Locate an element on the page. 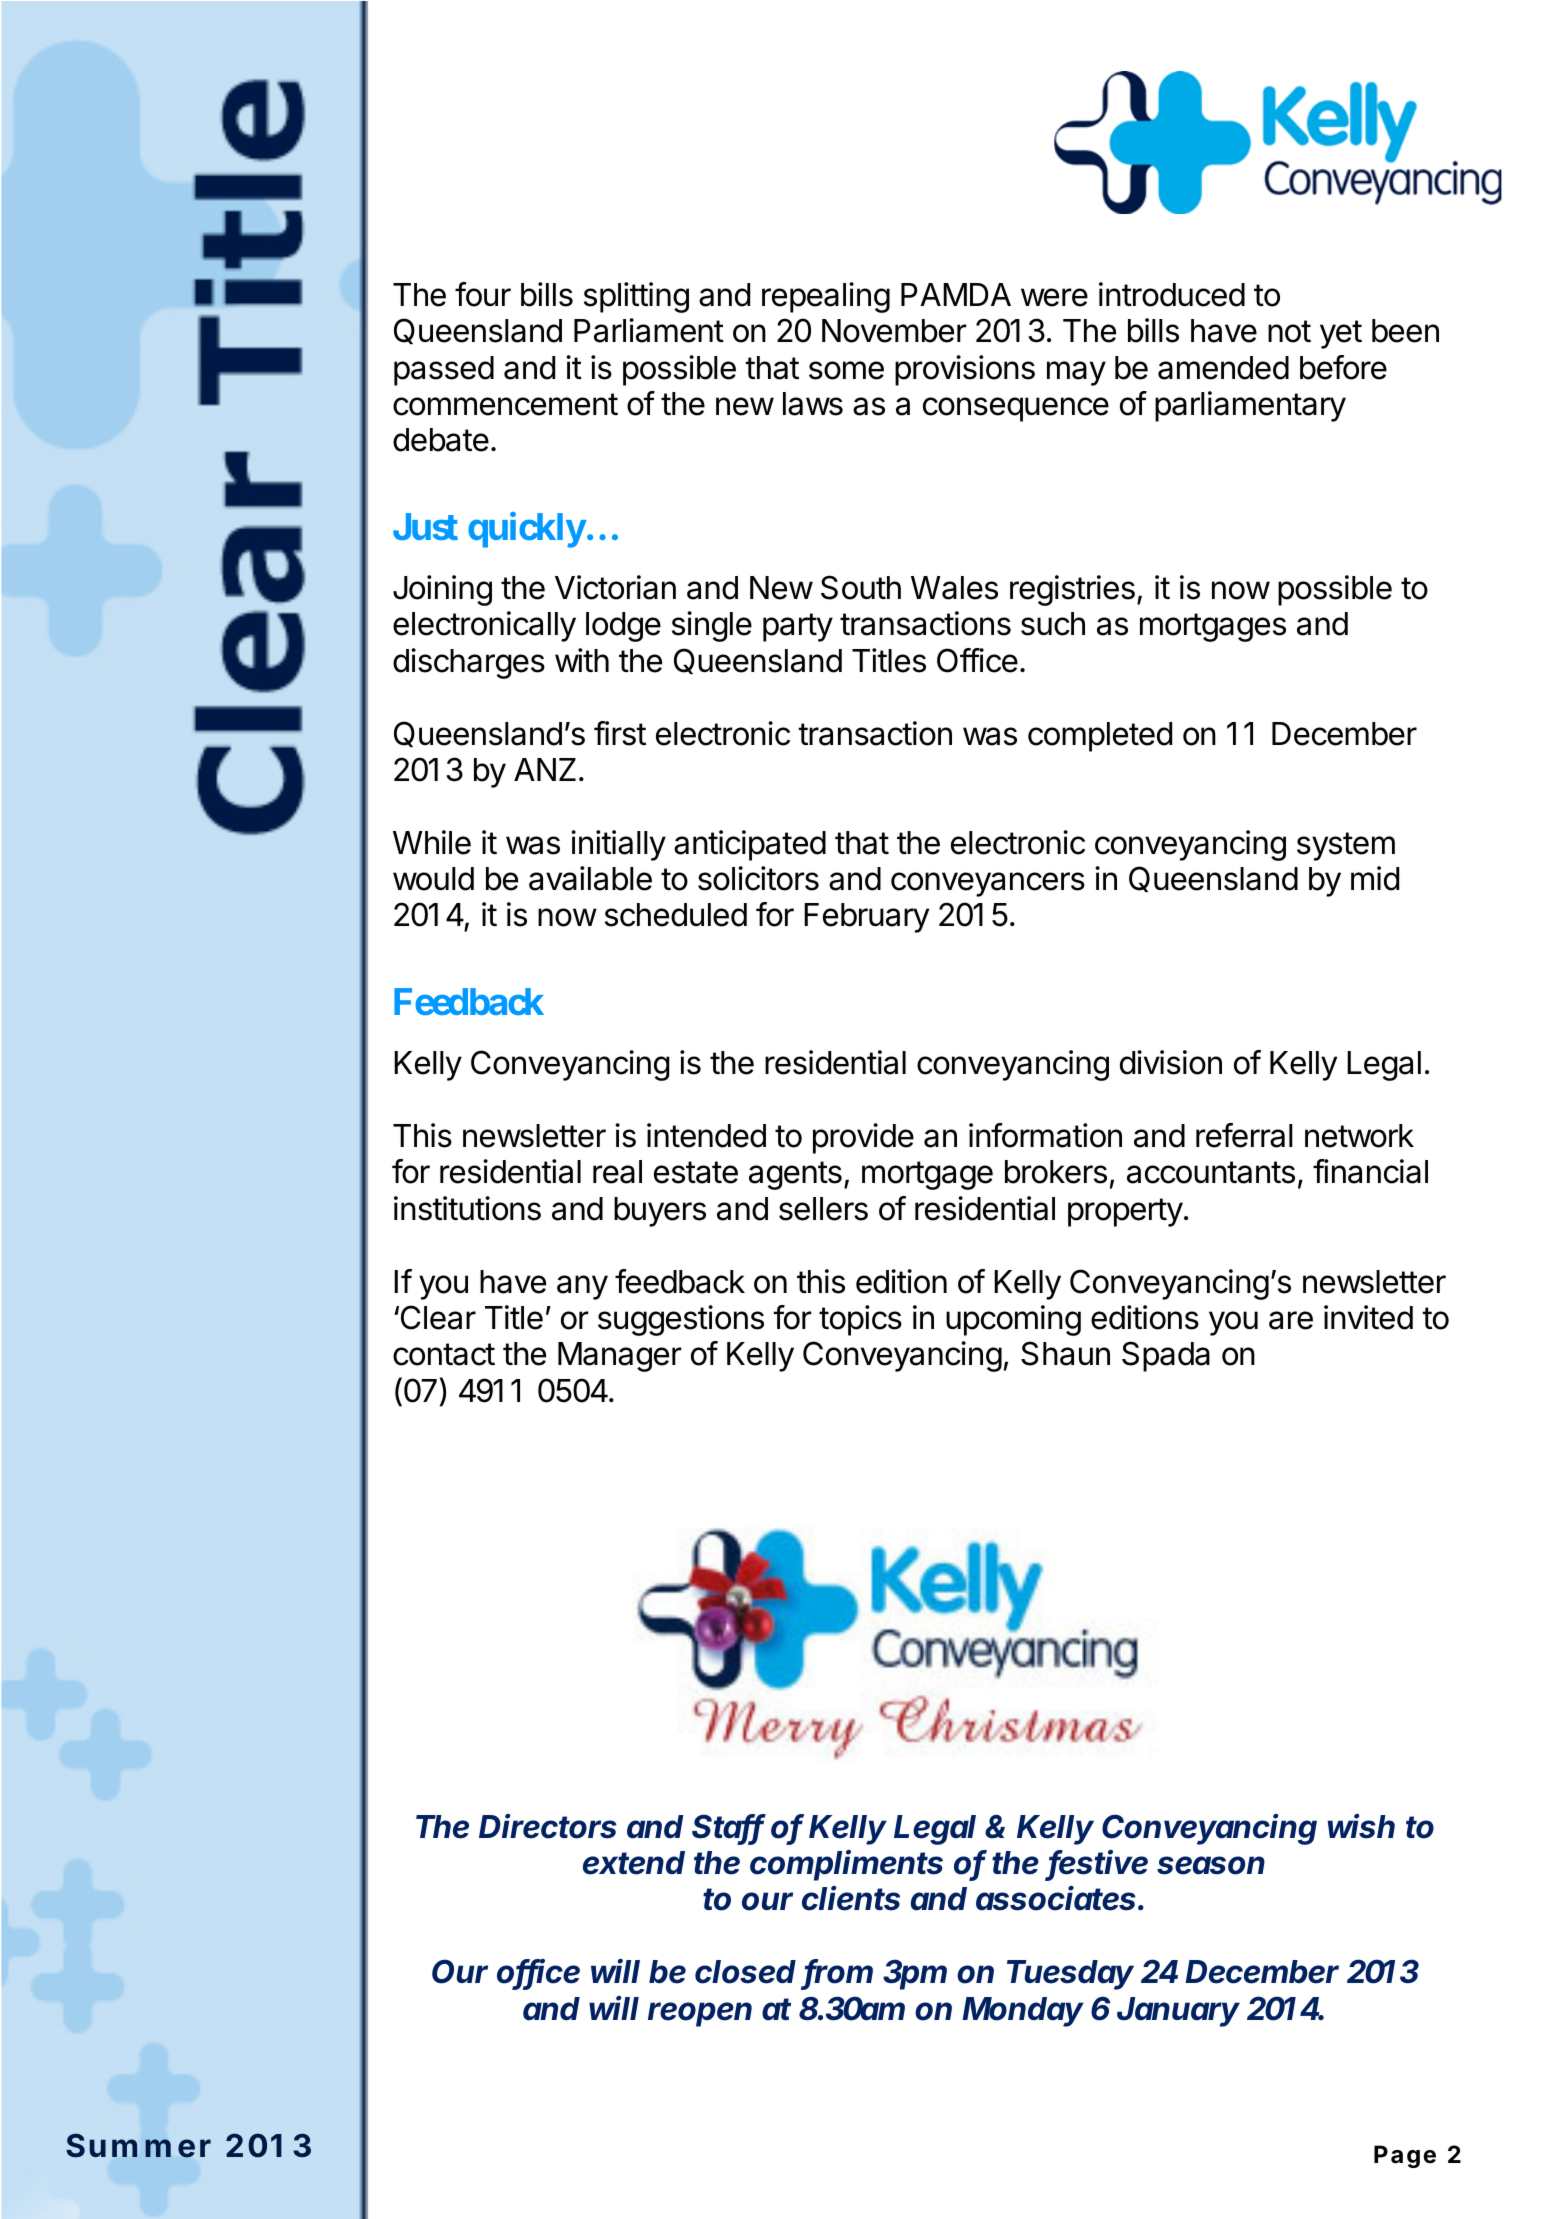  accountants is located at coordinates (1211, 1172).
